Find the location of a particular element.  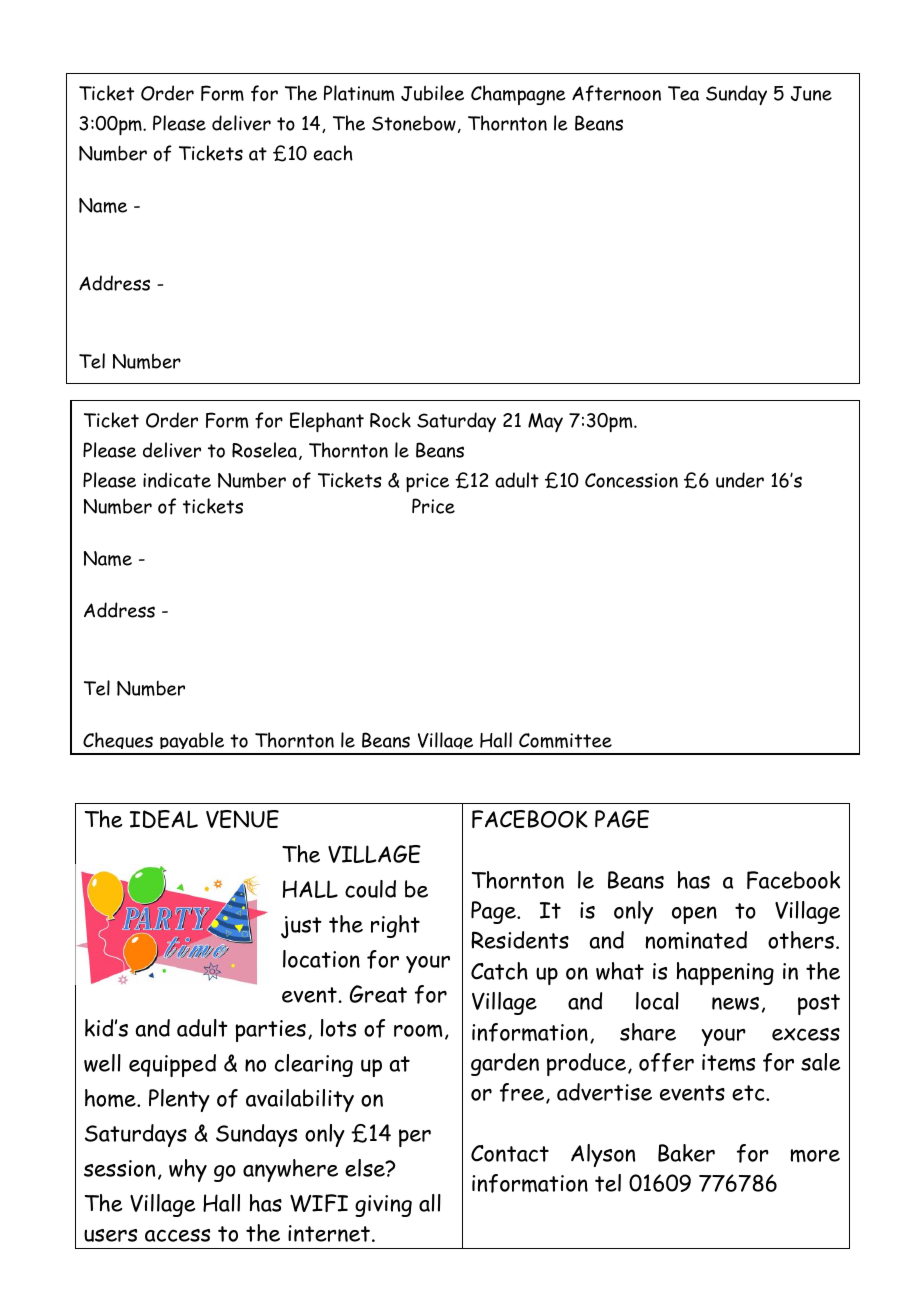

Jubilee is located at coordinates (432, 93).
